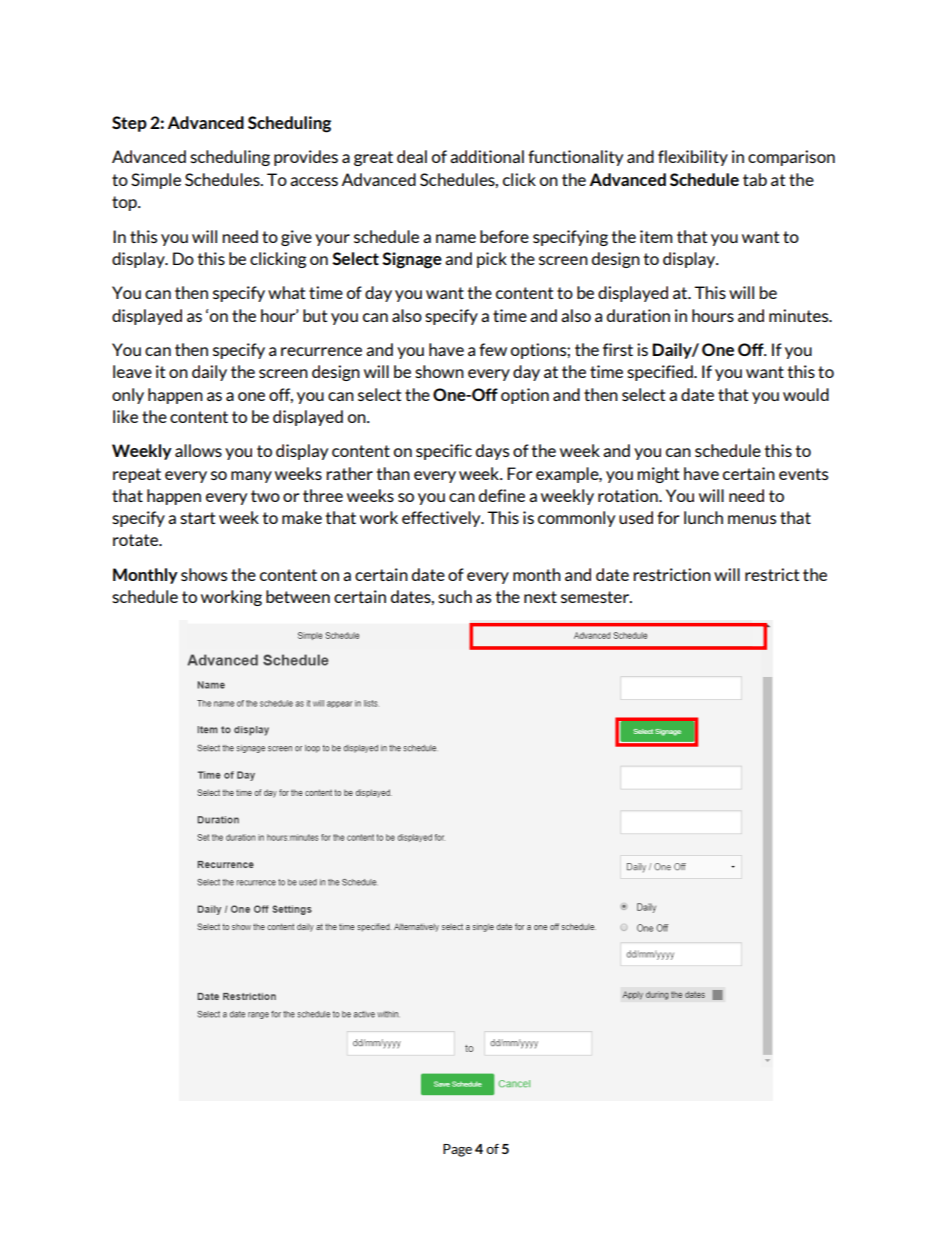 The width and height of the image is (952, 1233). Describe the element at coordinates (298, 596) in the image. I see `between` at that location.
